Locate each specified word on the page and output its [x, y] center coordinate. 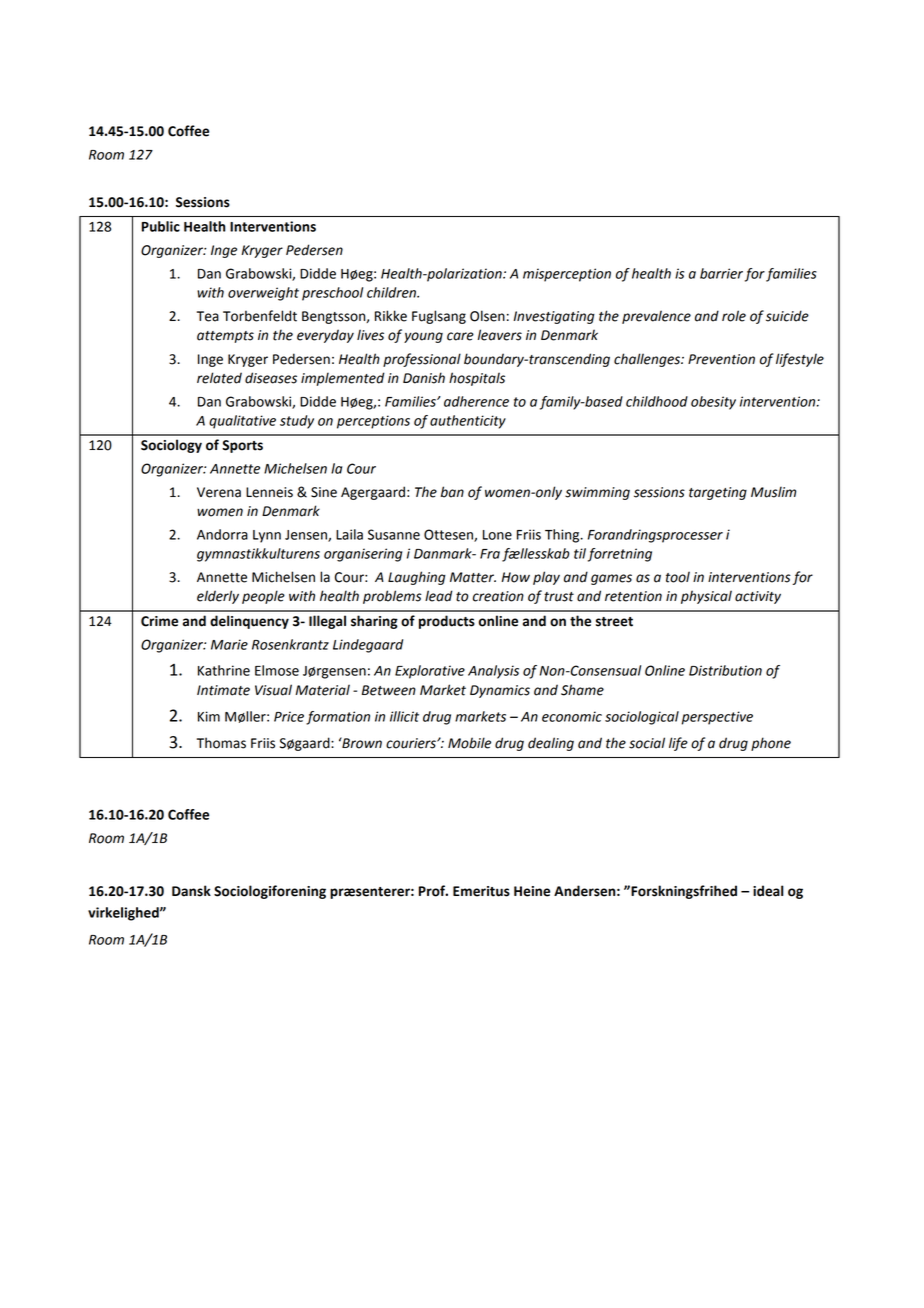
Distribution [725, 670]
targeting [718, 493]
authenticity [468, 422]
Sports [242, 446]
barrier [721, 273]
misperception [567, 275]
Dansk [191, 891]
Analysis [493, 672]
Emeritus [481, 891]
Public [161, 226]
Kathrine [224, 670]
